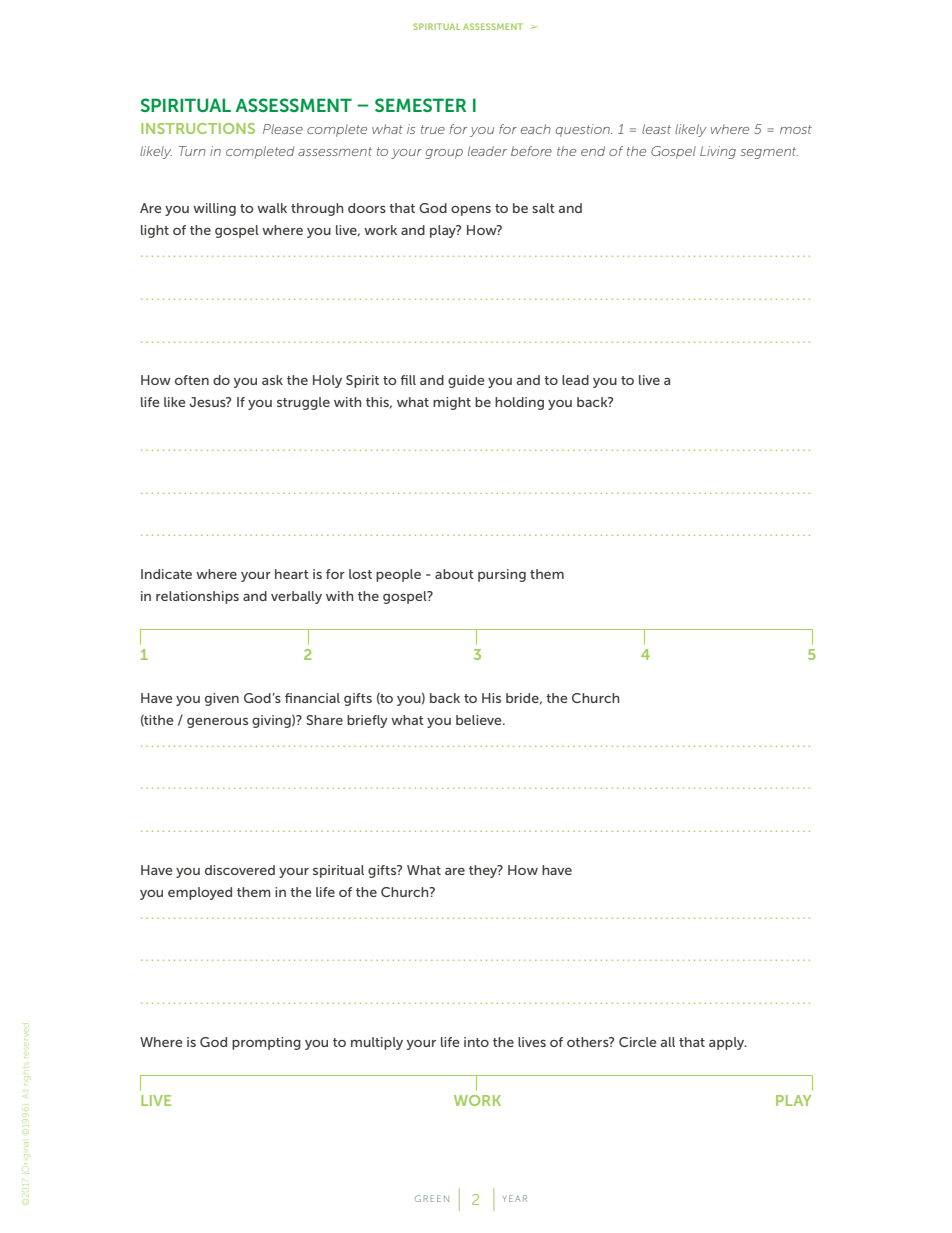  Describe the element at coordinates (718, 152) in the screenshot. I see `Living` at that location.
